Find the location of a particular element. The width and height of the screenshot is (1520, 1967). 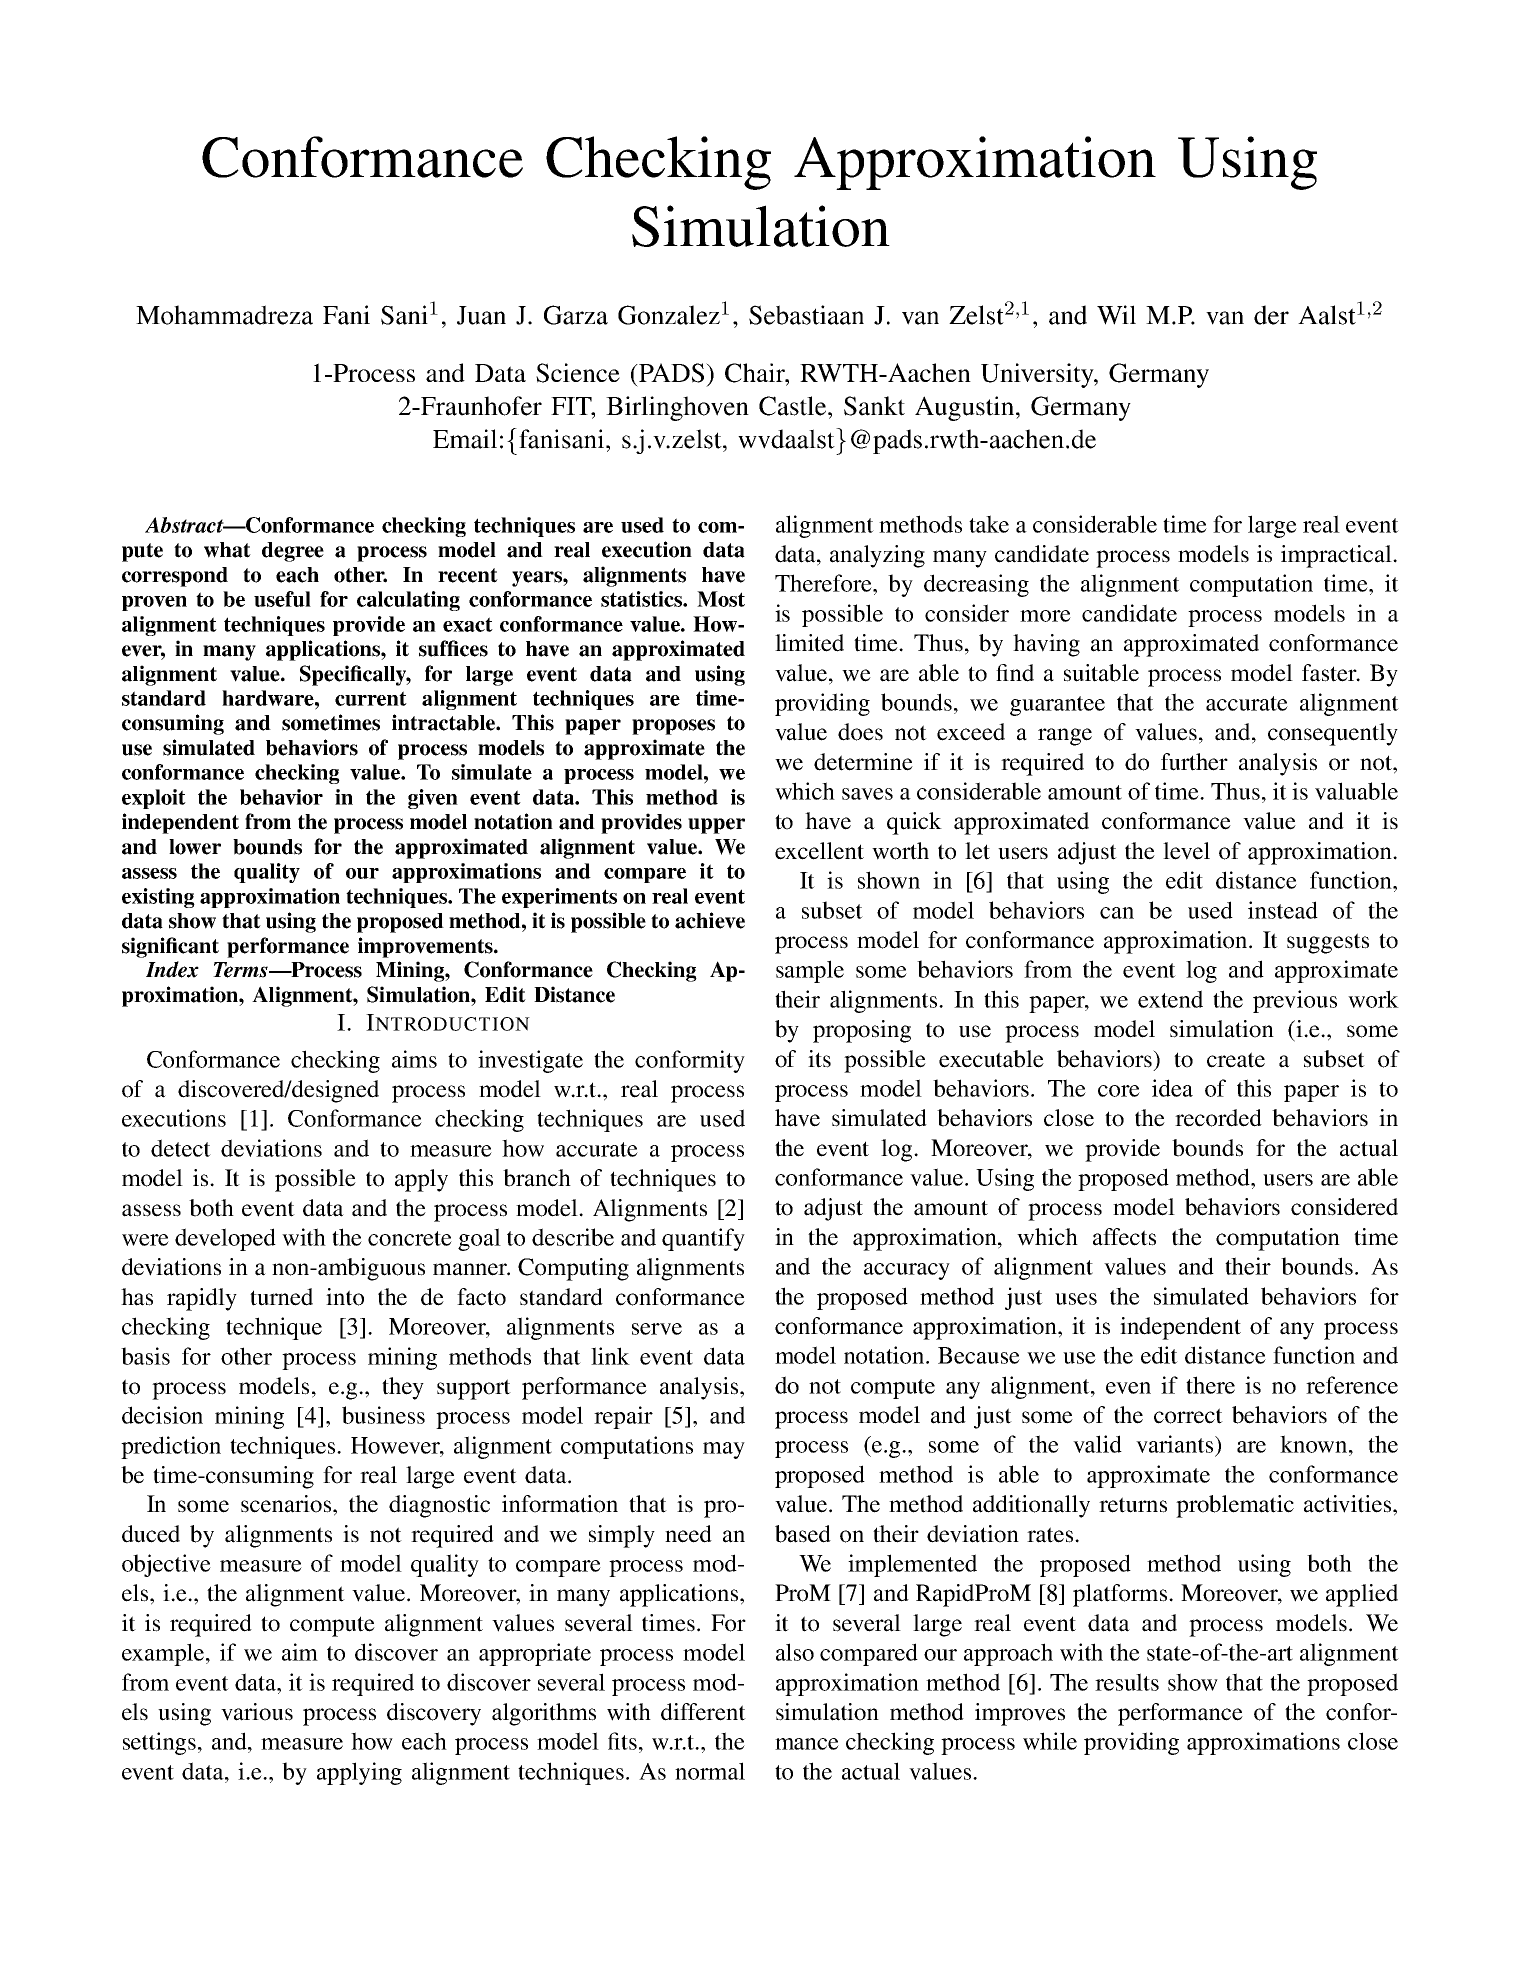

affects is located at coordinates (1124, 1237).
